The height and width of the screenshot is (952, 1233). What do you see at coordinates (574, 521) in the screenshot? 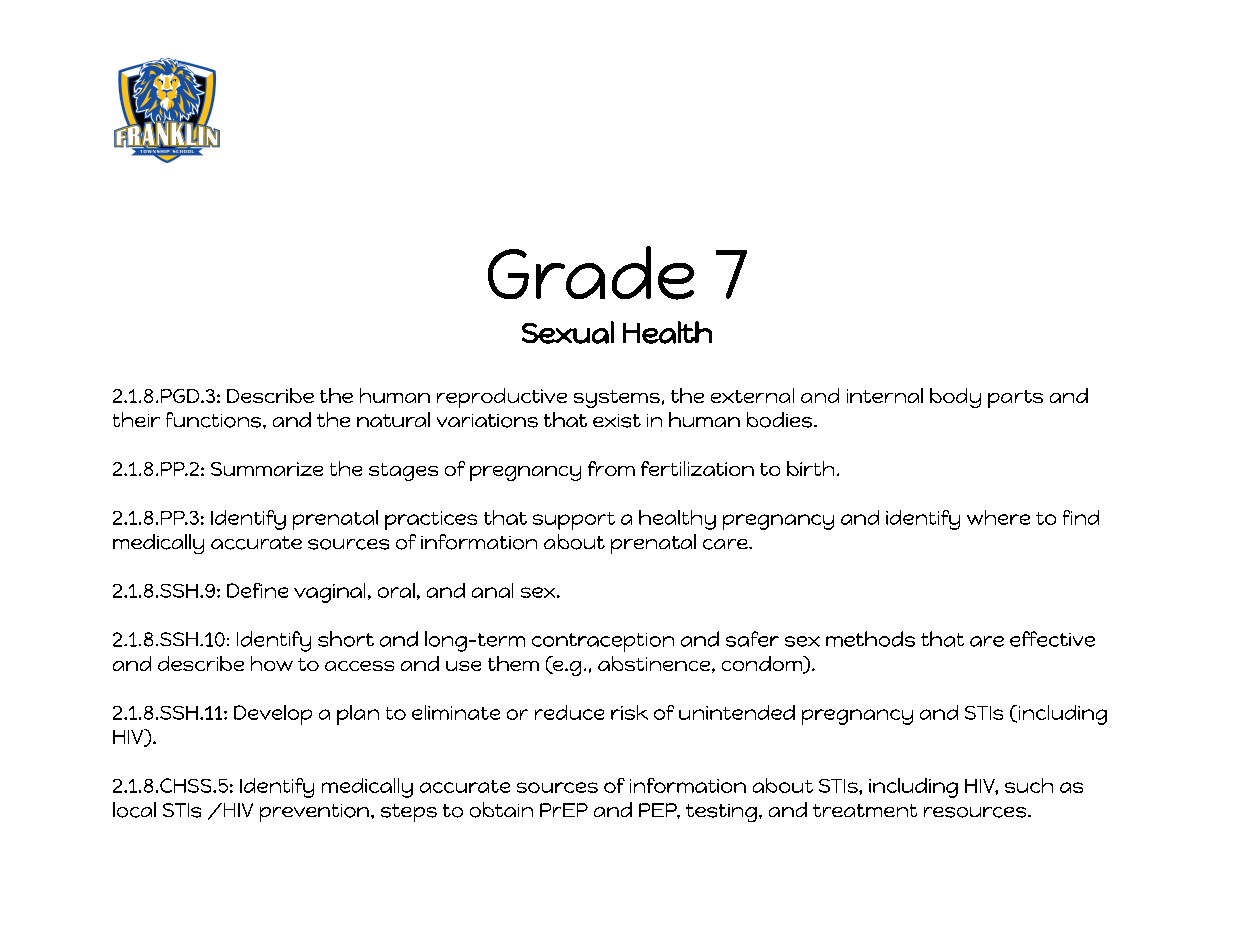
I see `support` at bounding box center [574, 521].
